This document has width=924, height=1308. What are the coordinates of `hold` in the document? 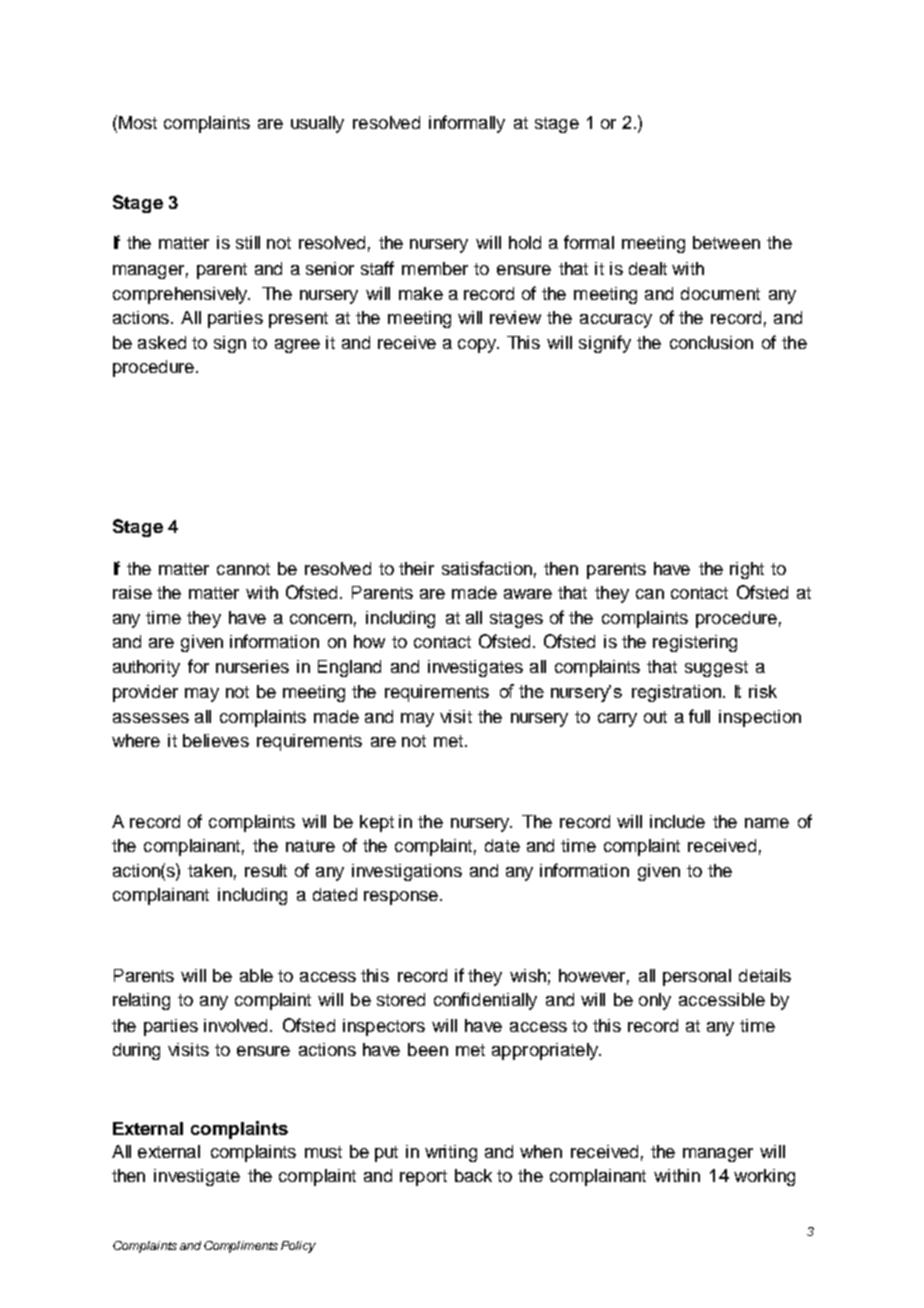 It's located at (525, 242).
